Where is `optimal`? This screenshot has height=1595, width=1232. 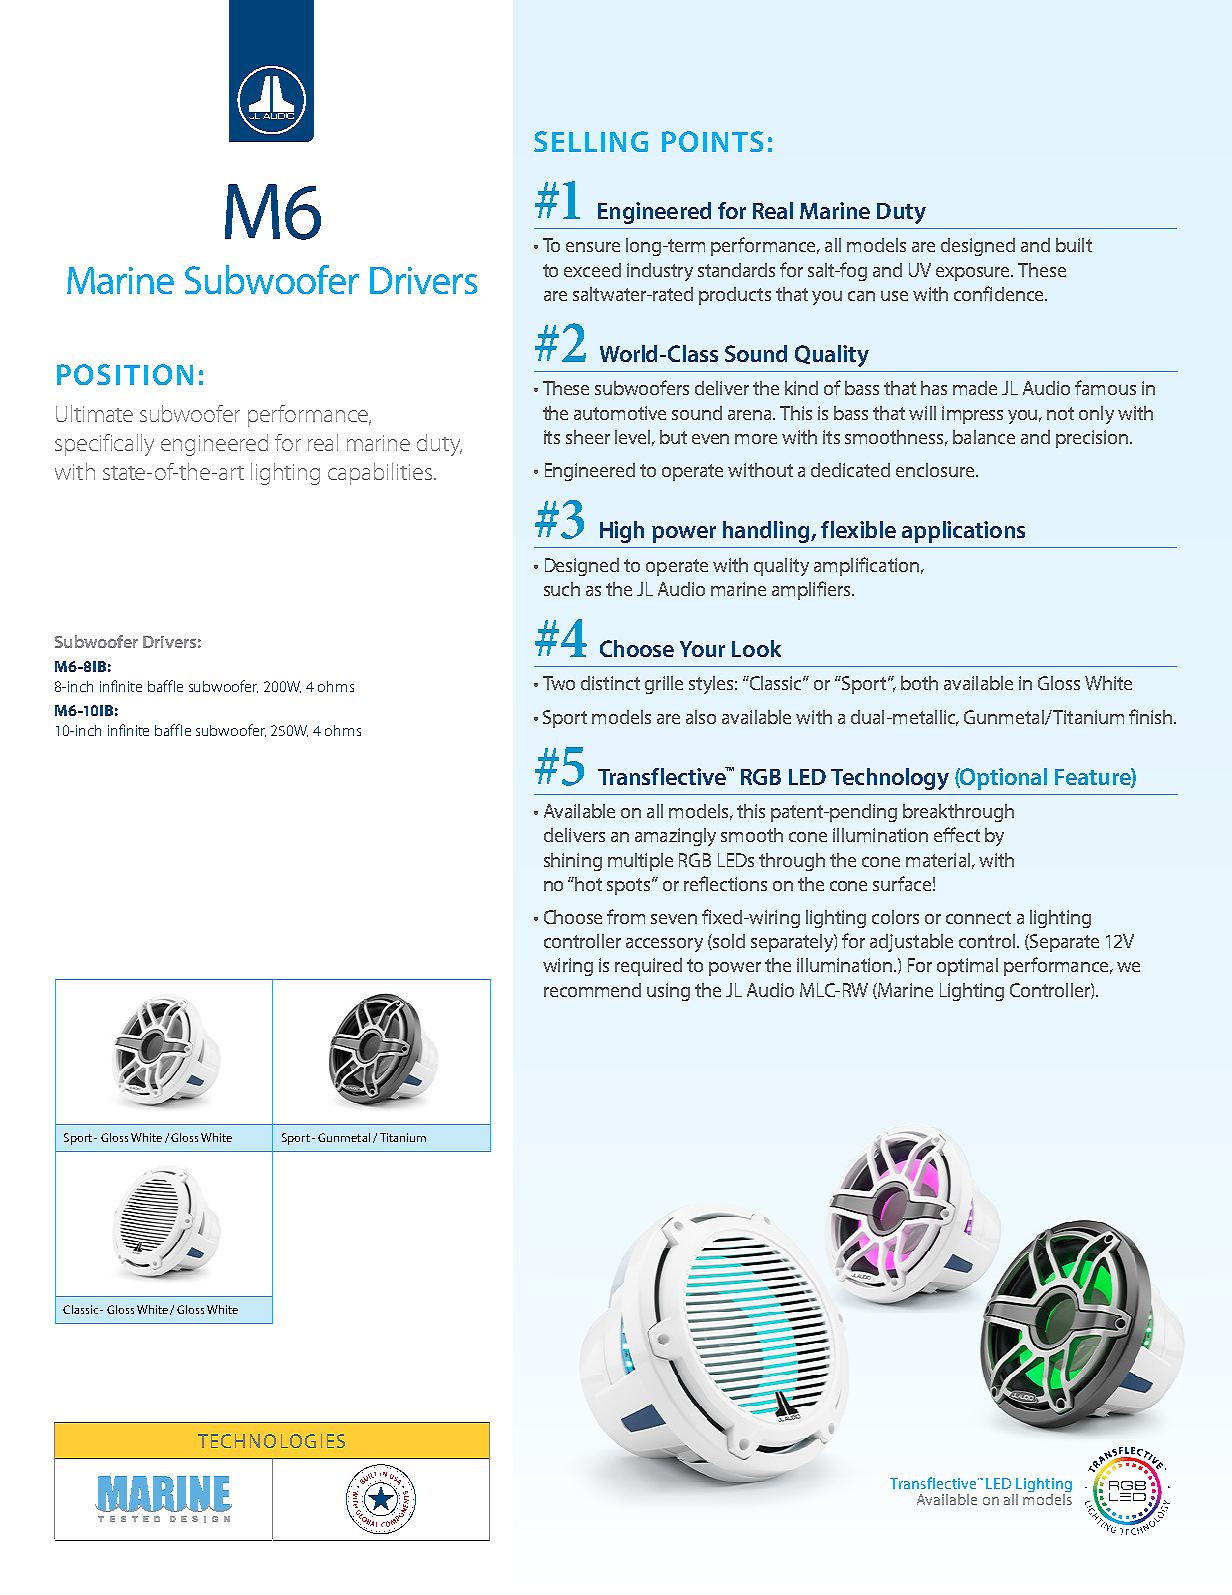
optimal is located at coordinates (967, 967).
